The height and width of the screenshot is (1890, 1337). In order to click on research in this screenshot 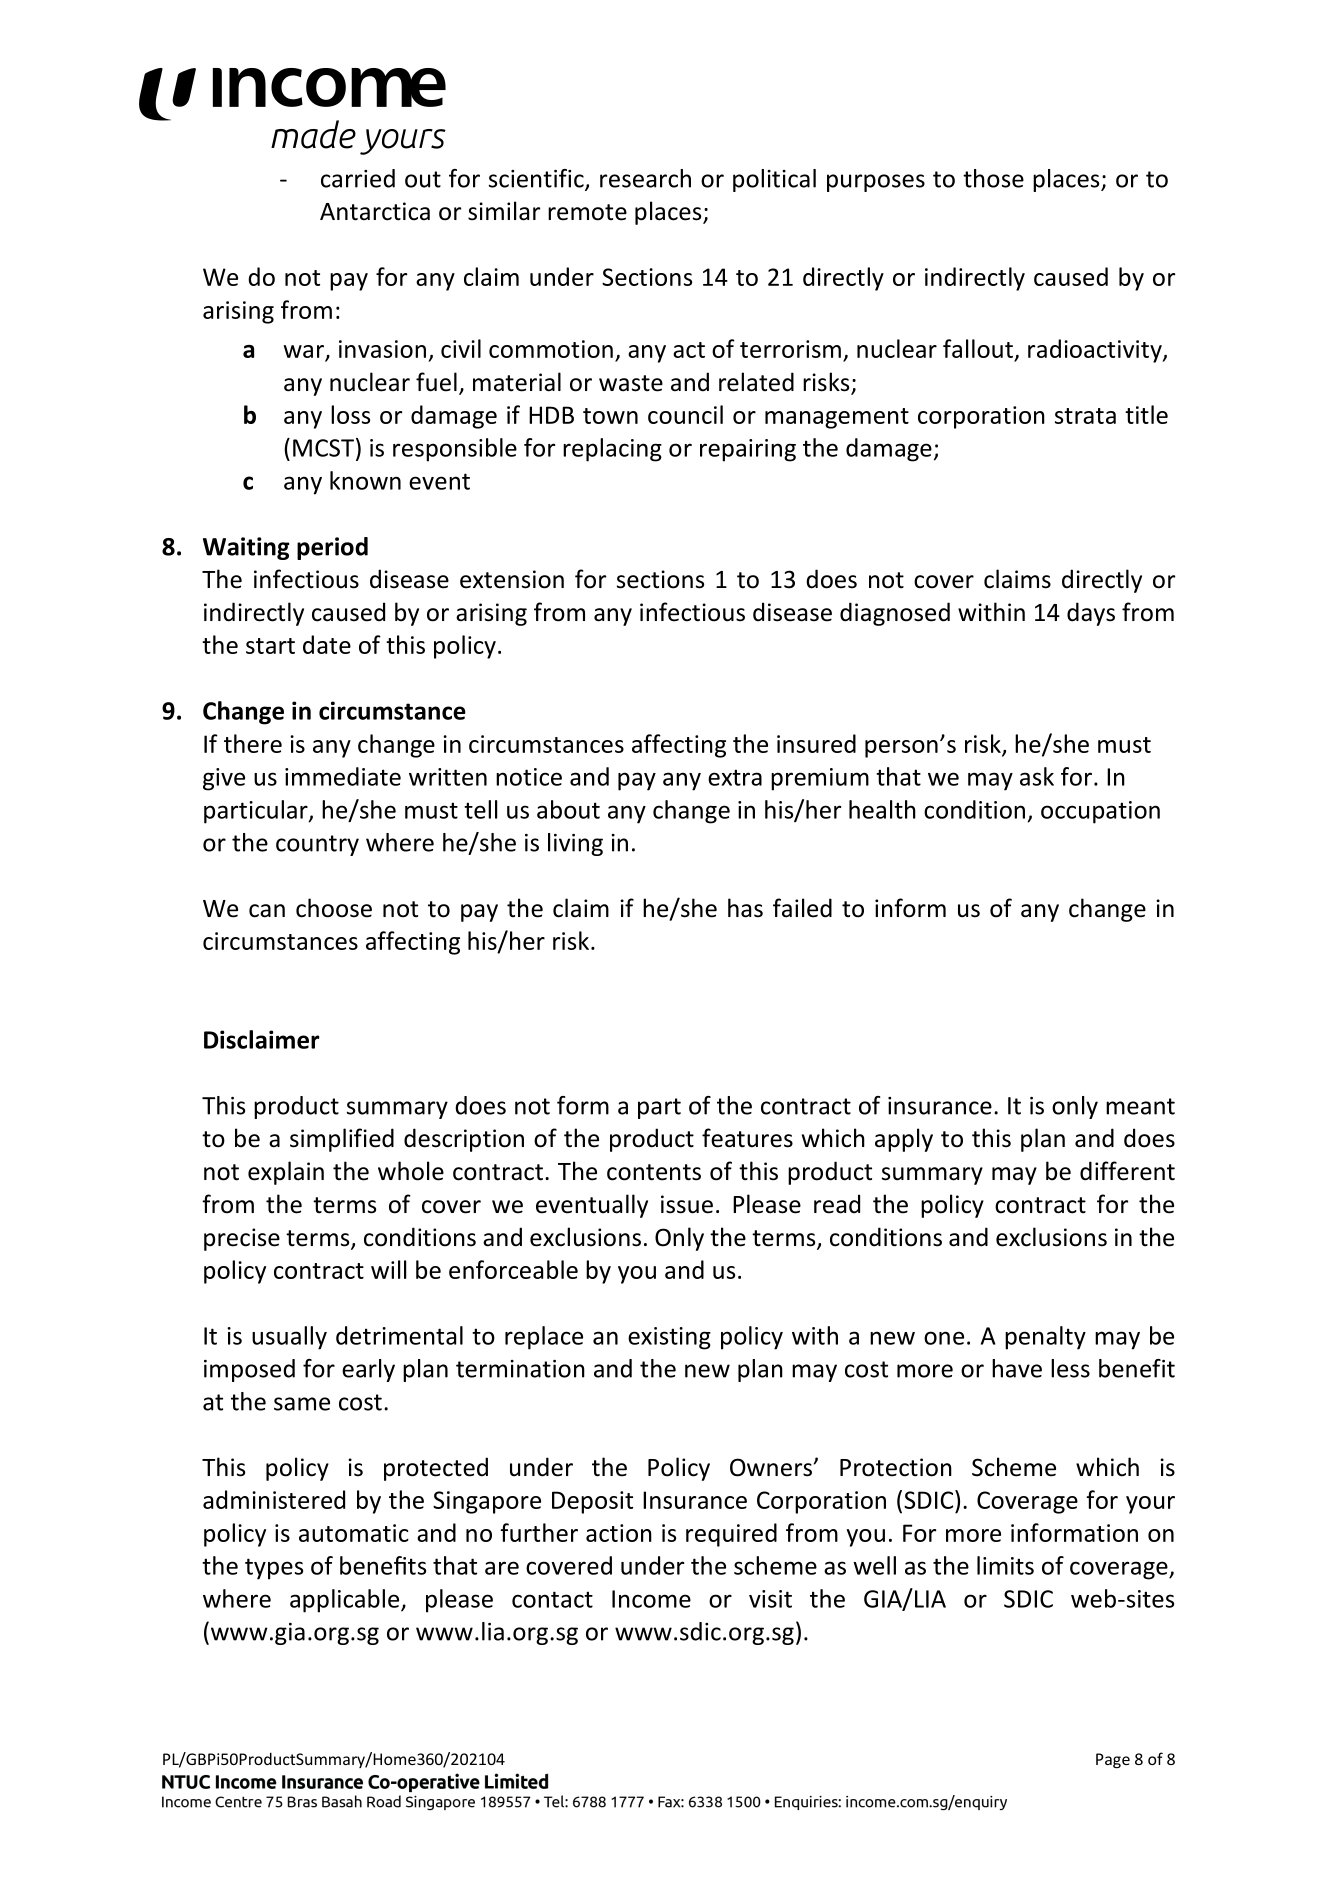, I will do `click(645, 178)`.
